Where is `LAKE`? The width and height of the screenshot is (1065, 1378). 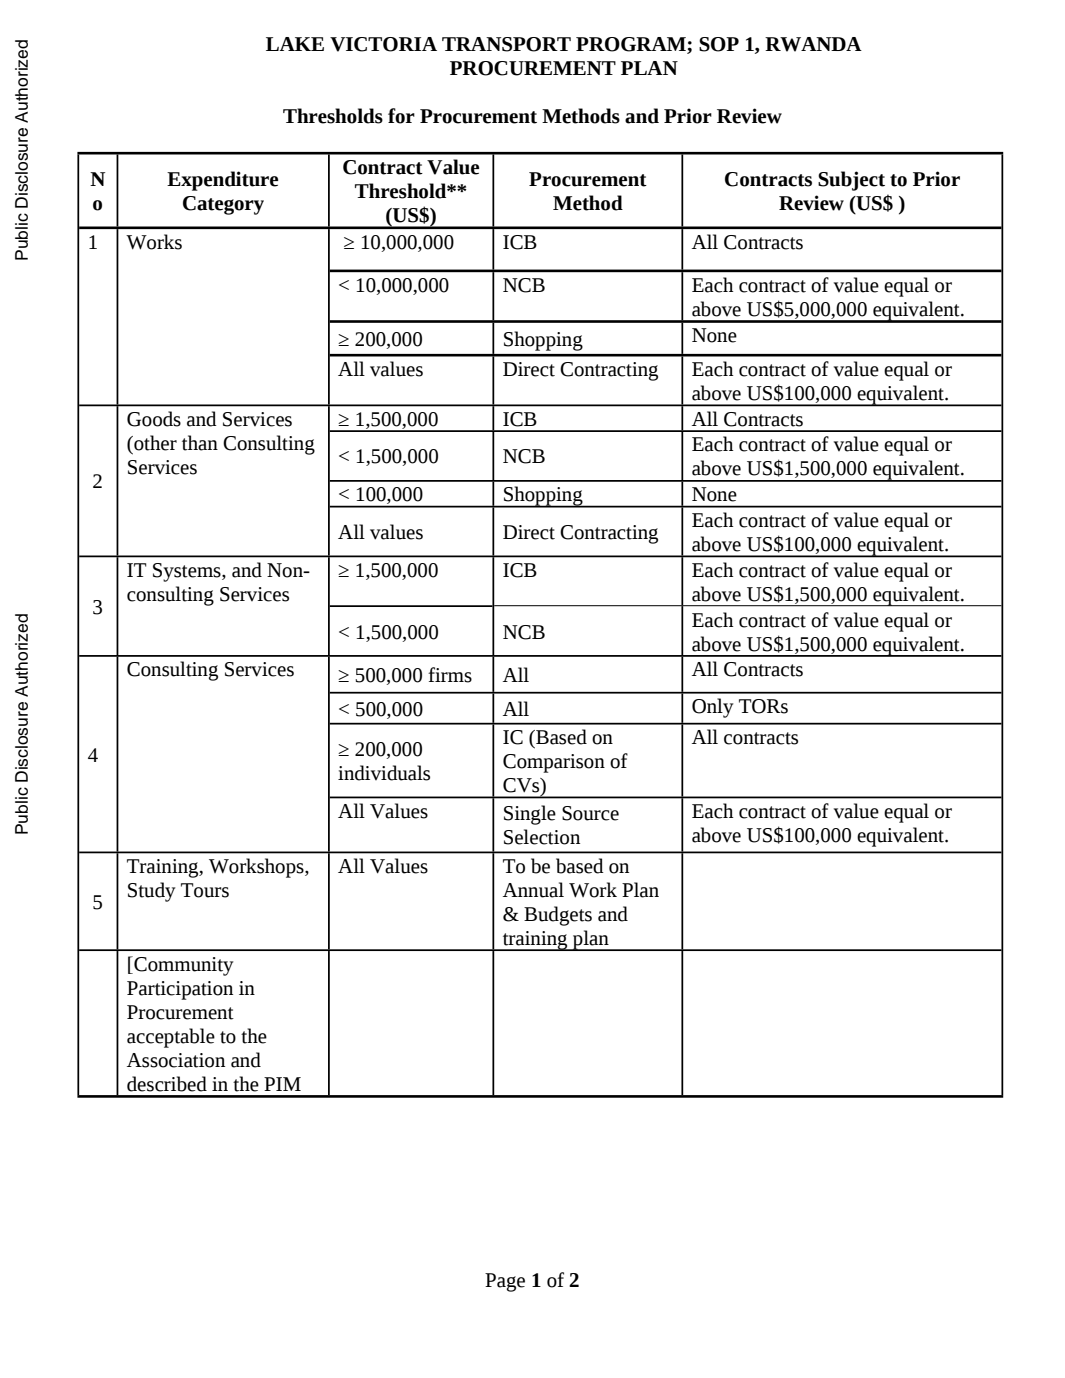
LAKE is located at coordinates (295, 44).
